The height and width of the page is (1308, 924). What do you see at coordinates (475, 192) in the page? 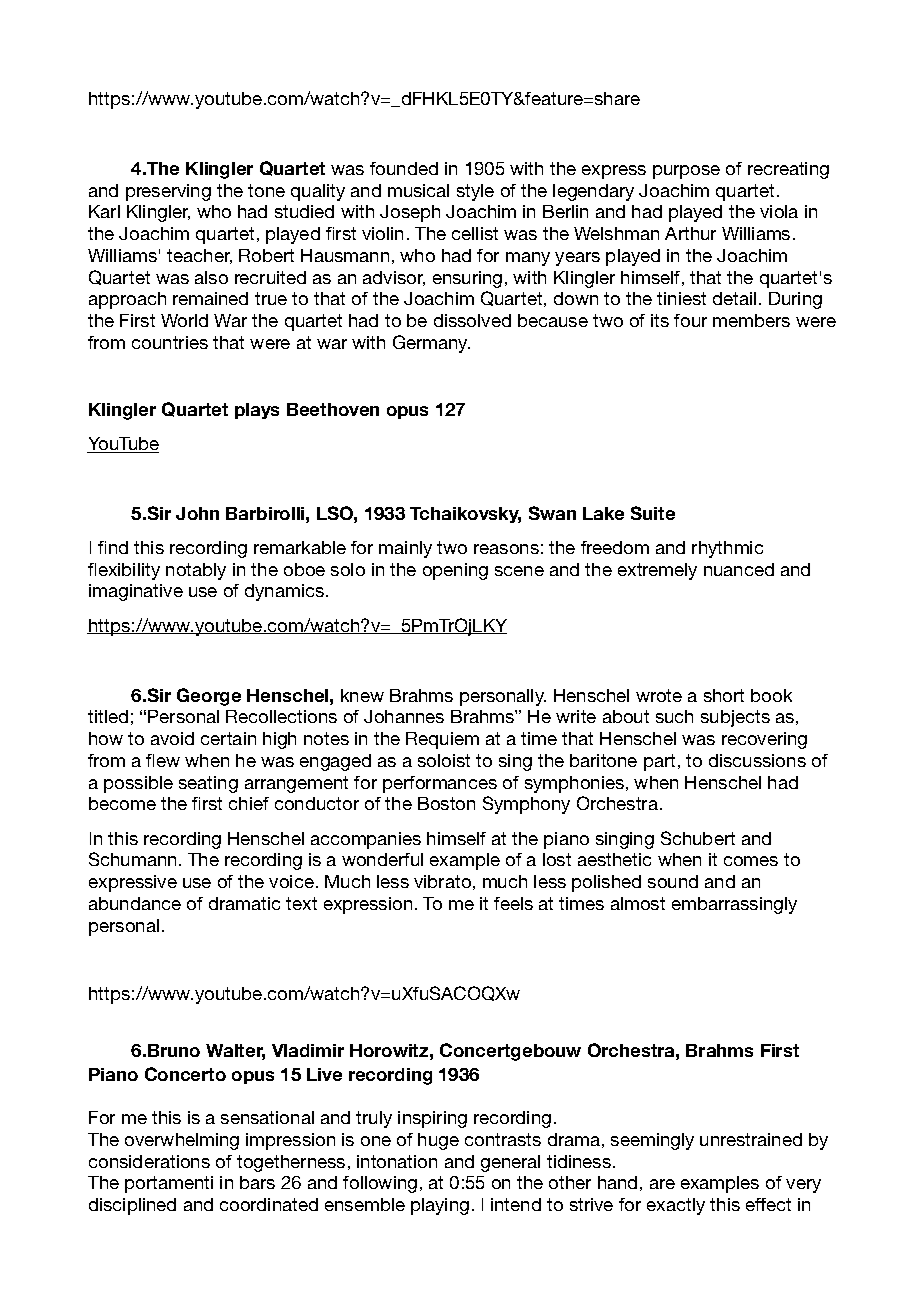
I see `style` at bounding box center [475, 192].
